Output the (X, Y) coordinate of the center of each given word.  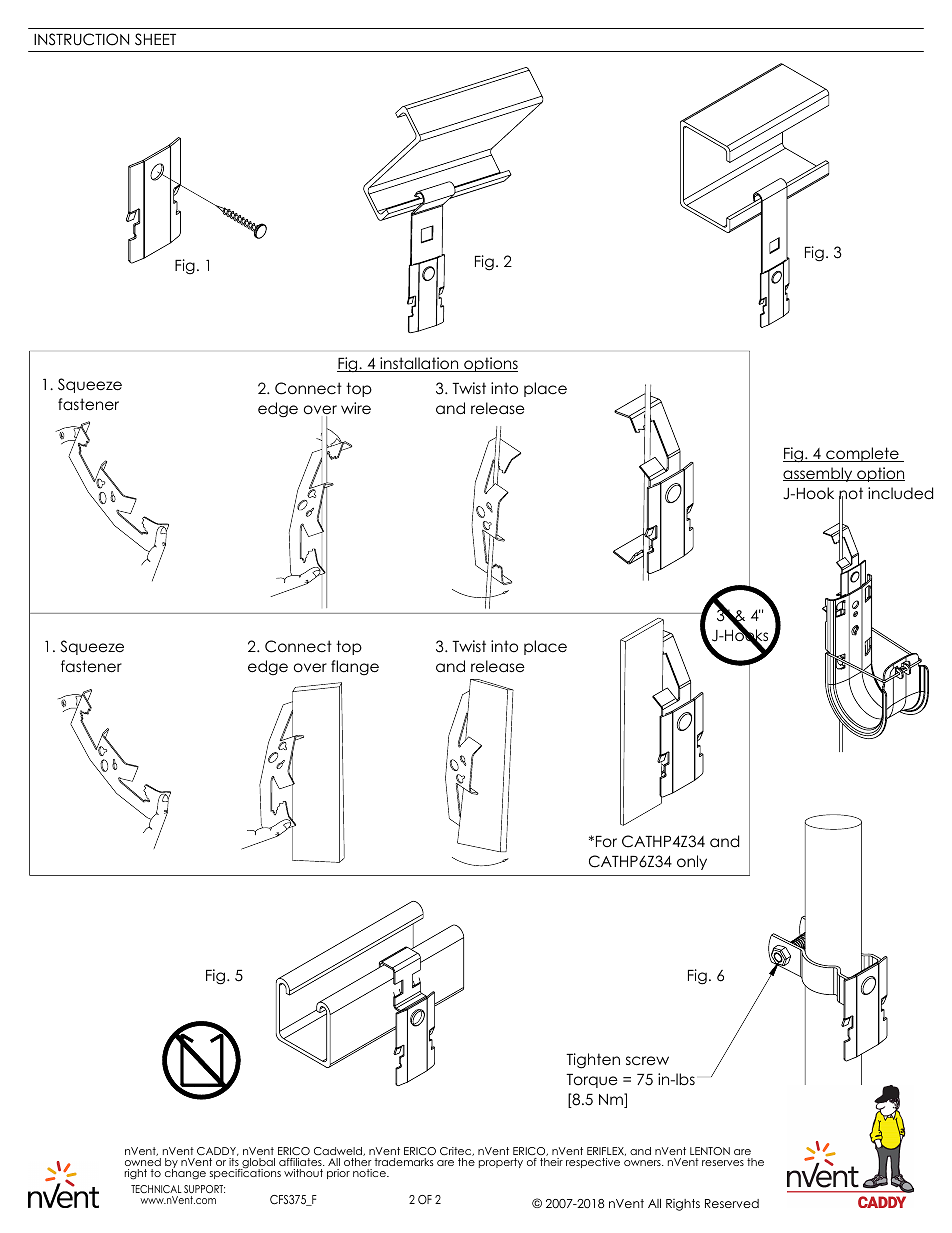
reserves (723, 1163)
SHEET (155, 39)
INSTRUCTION (81, 39)
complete (862, 454)
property (501, 1163)
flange (355, 667)
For (606, 841)
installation (419, 364)
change (185, 1173)
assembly (819, 474)
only (692, 862)
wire (356, 408)
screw (647, 1061)
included (900, 493)
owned (143, 1162)
